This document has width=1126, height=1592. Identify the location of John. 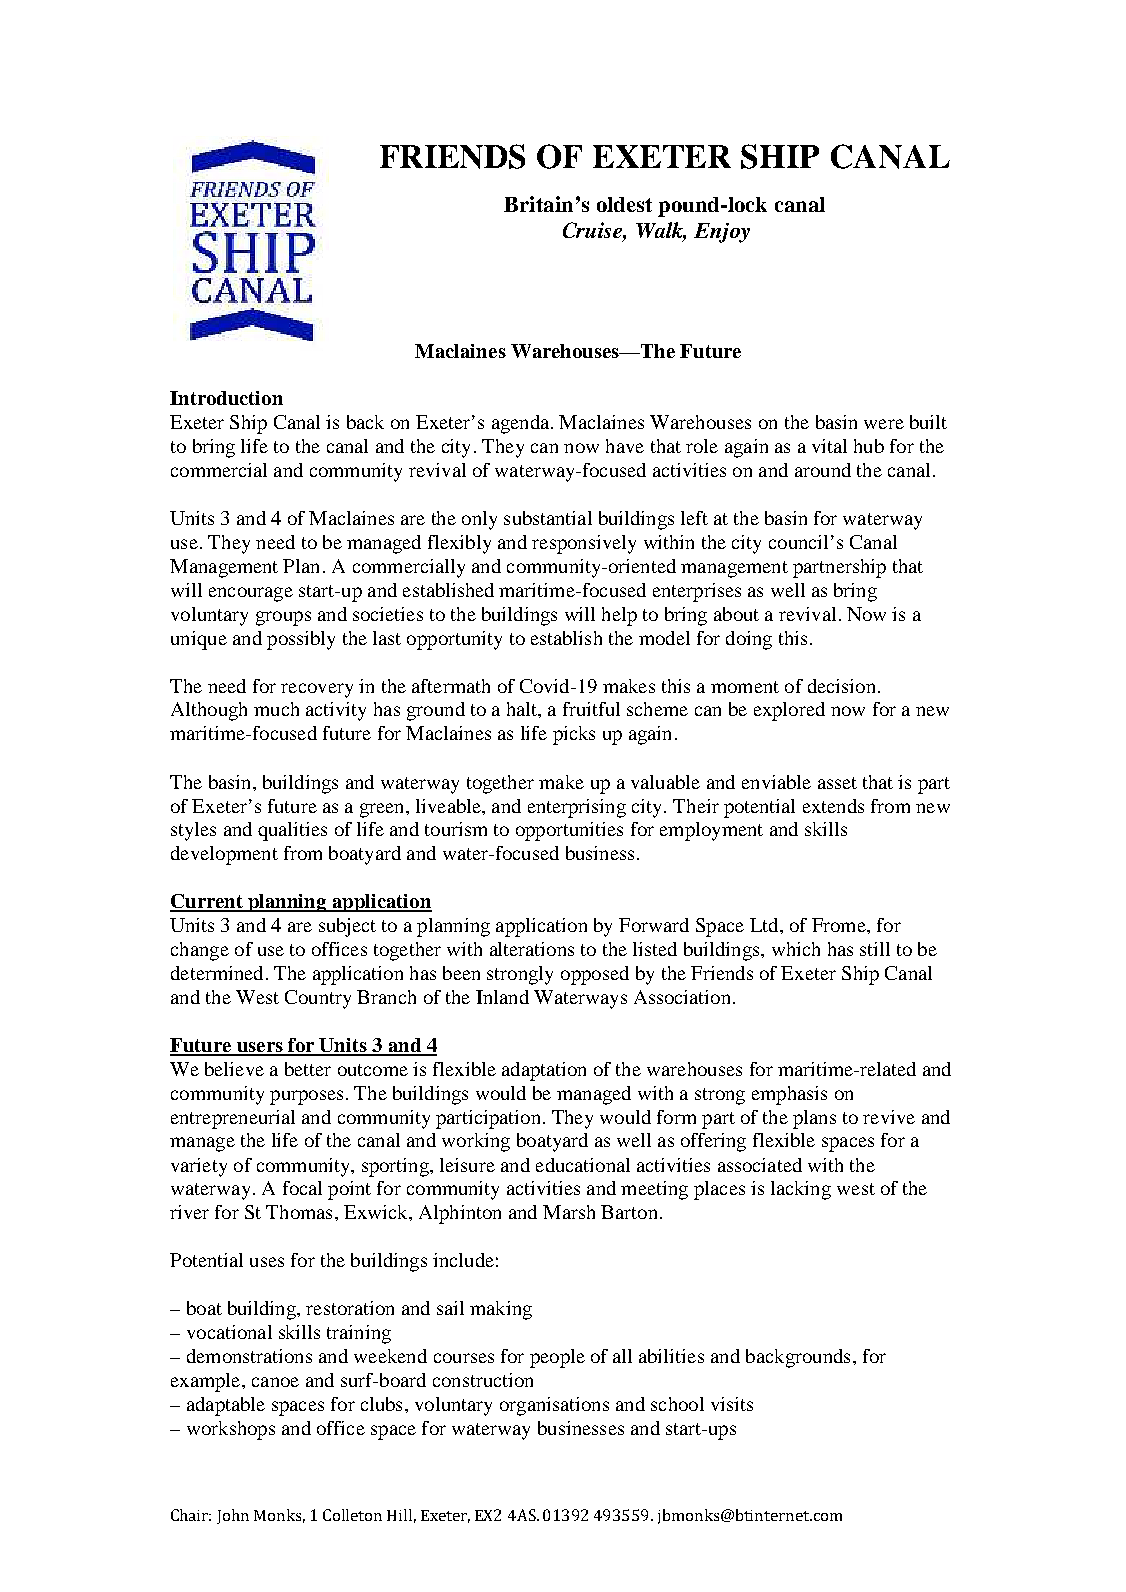
(233, 1516).
